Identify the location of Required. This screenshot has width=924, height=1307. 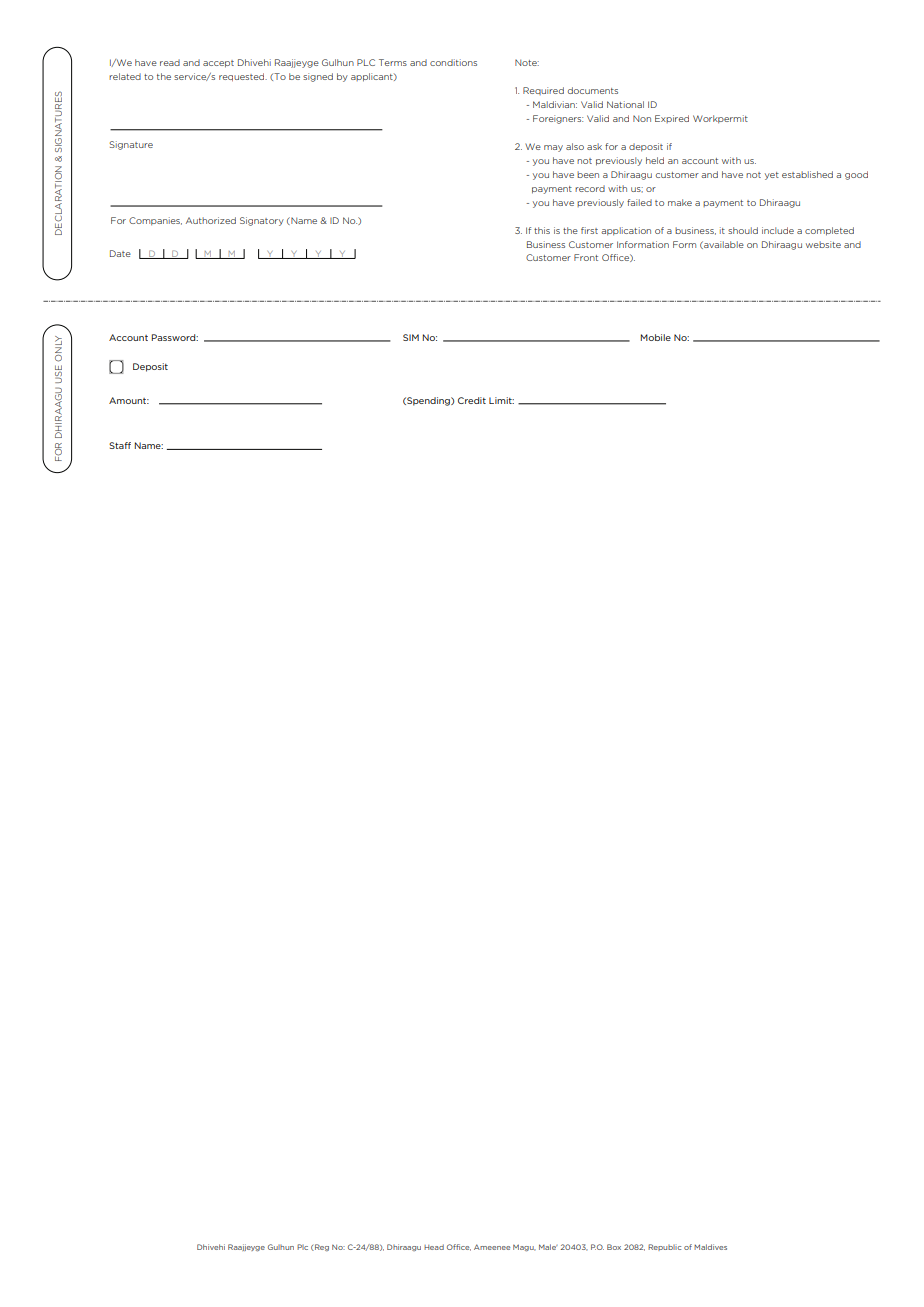
(543, 91).
